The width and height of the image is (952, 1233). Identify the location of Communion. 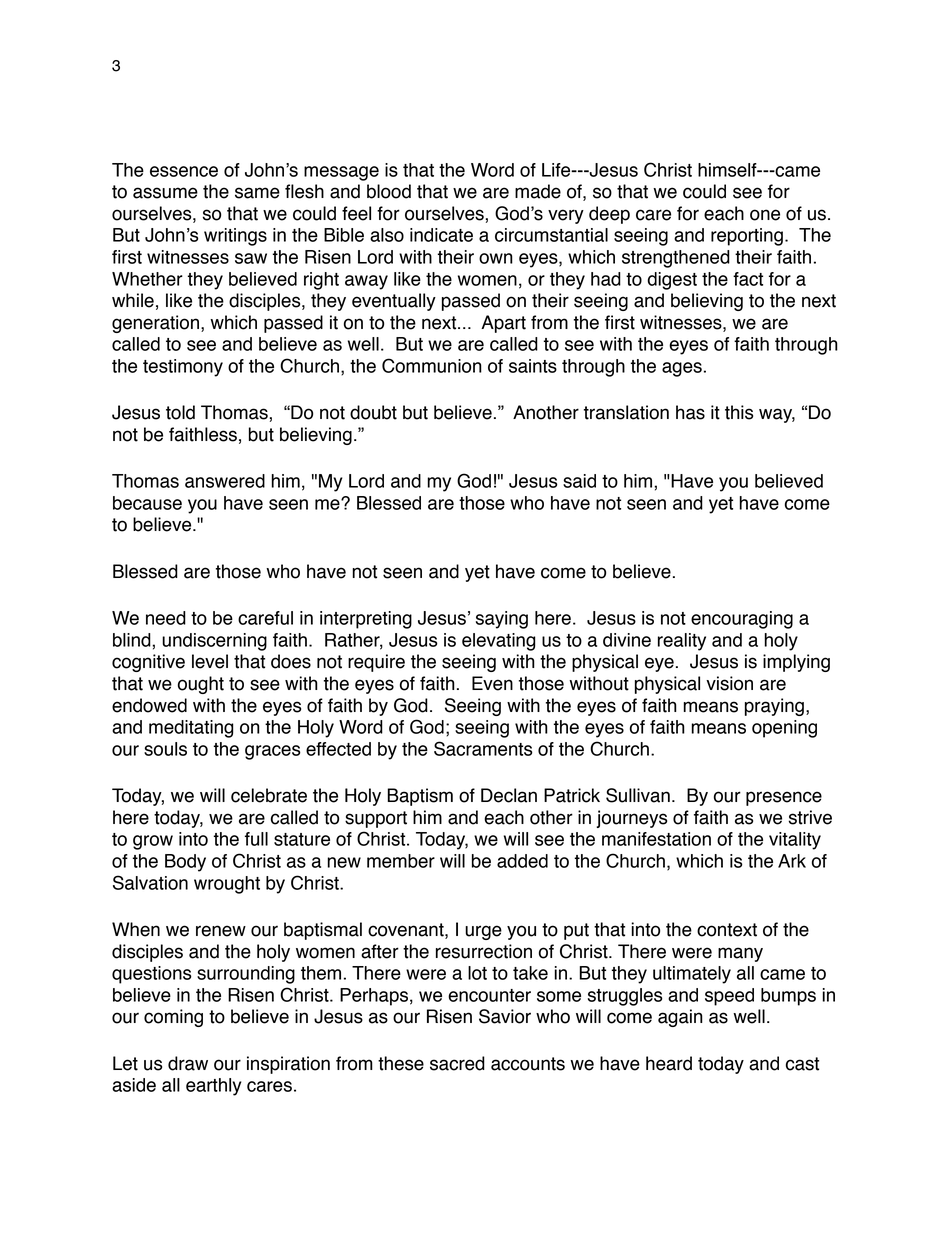
(432, 365).
